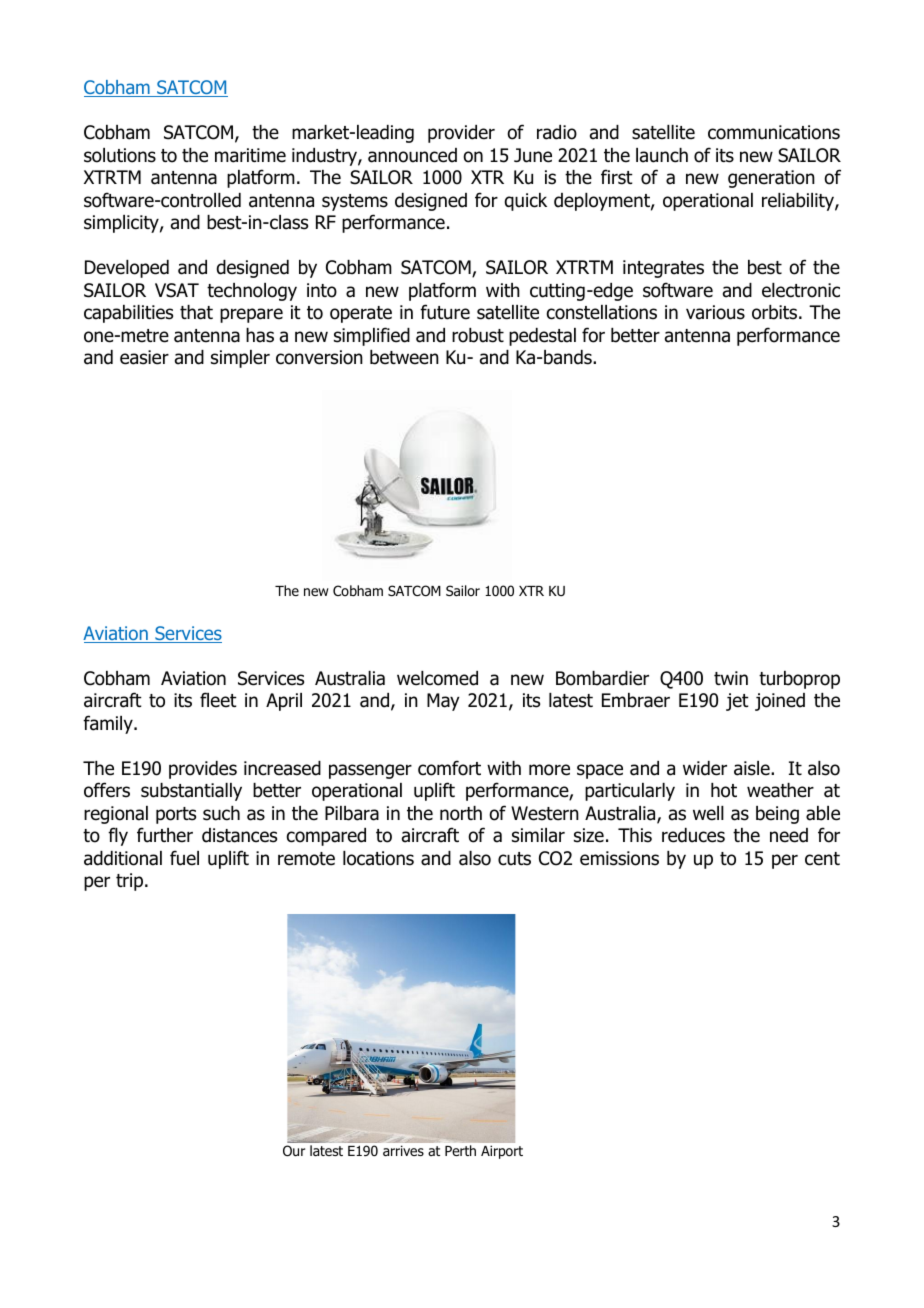  I want to click on reduces, so click(693, 835).
